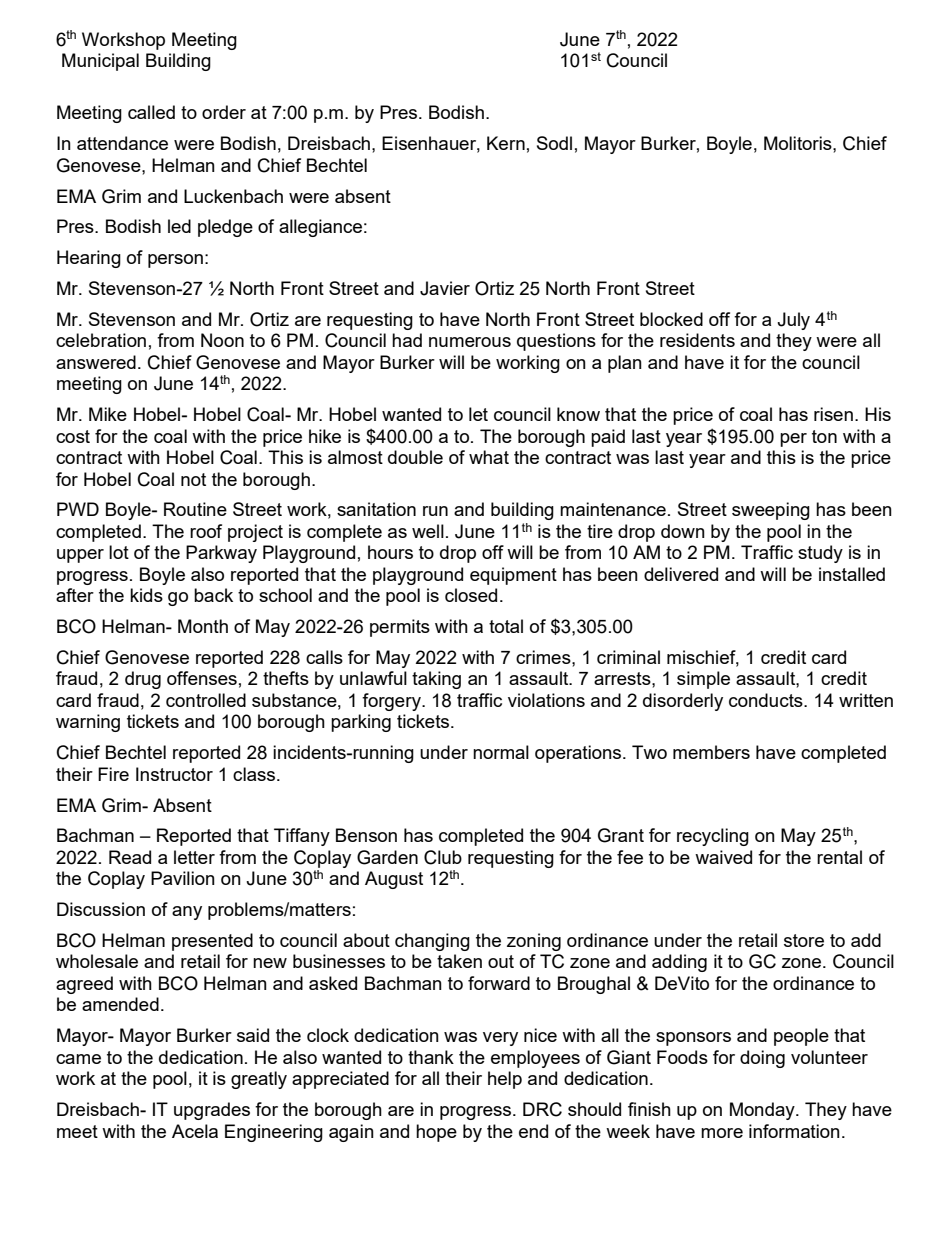 The image size is (952, 1233). What do you see at coordinates (506, 143) in the page?
I see `Kern` at bounding box center [506, 143].
